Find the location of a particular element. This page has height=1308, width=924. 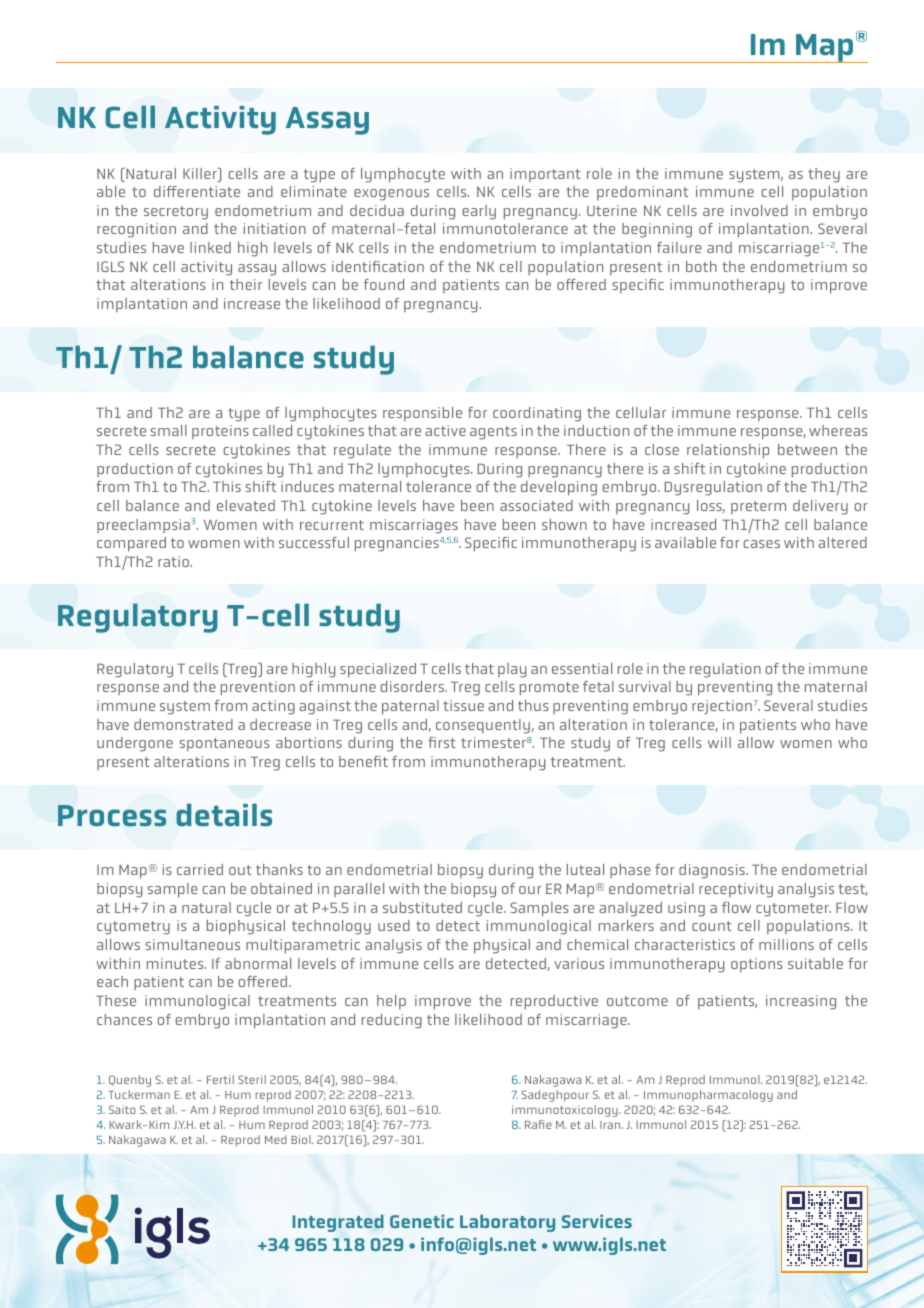

agents is located at coordinates (493, 433).
